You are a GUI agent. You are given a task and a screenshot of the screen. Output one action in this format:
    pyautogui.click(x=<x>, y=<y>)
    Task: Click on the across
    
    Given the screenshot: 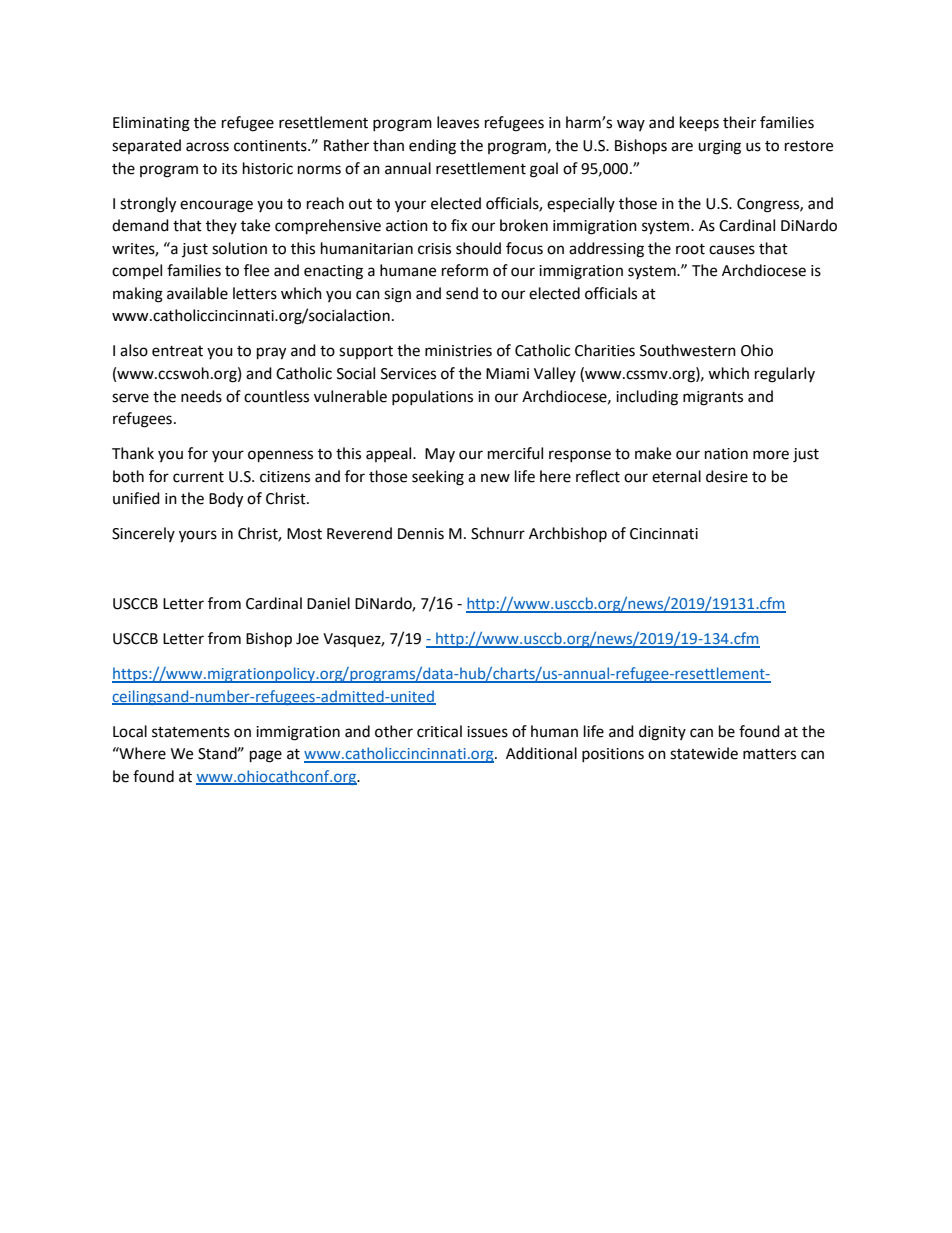 What is the action you would take?
    pyautogui.click(x=207, y=147)
